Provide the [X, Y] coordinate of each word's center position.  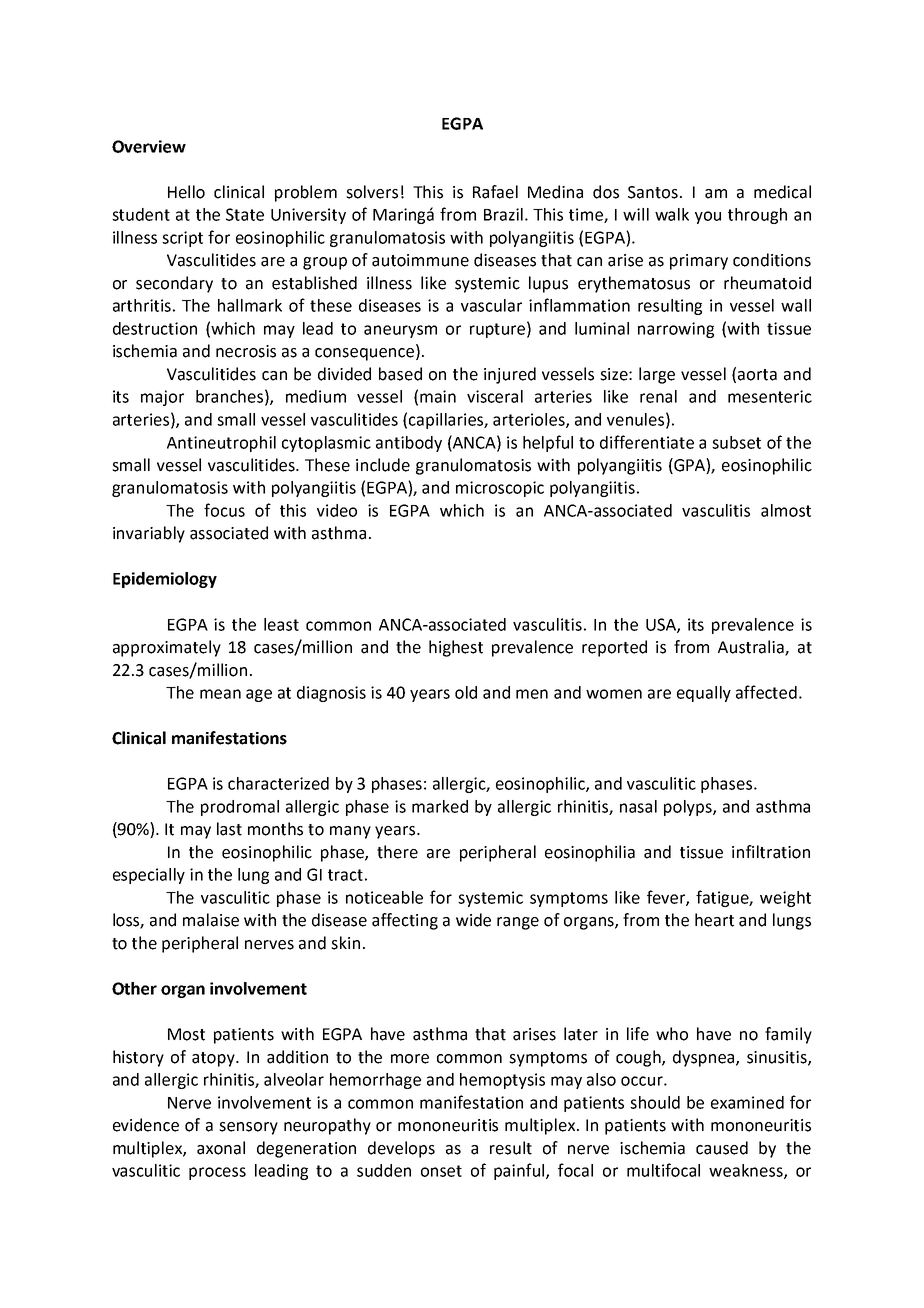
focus [224, 510]
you [708, 217]
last [229, 829]
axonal [221, 1148]
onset [441, 1171]
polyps [689, 808]
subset [736, 442]
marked [440, 806]
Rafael [495, 192]
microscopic [500, 489]
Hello [186, 192]
